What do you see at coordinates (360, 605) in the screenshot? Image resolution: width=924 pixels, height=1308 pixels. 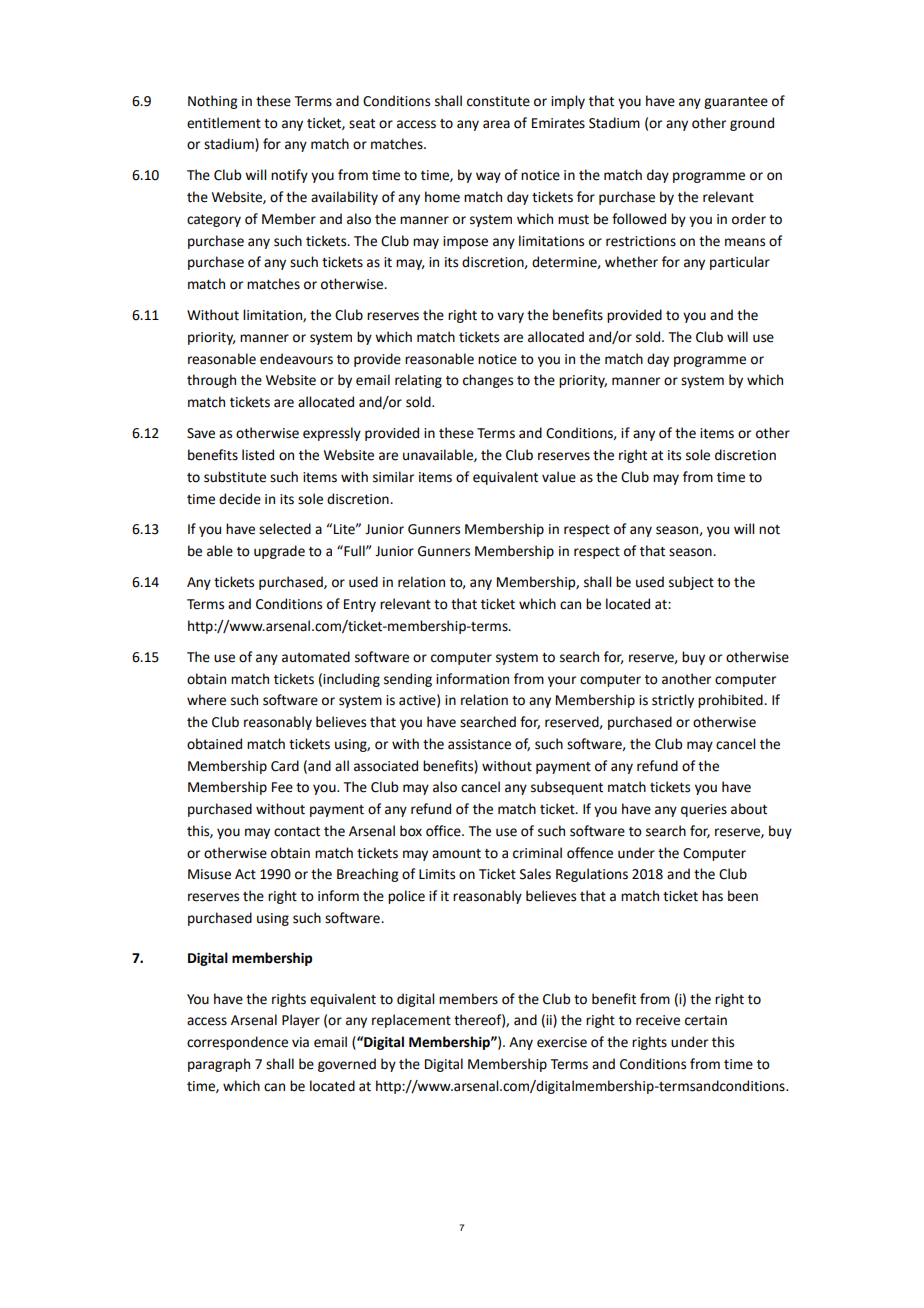 I see `Entry` at bounding box center [360, 605].
